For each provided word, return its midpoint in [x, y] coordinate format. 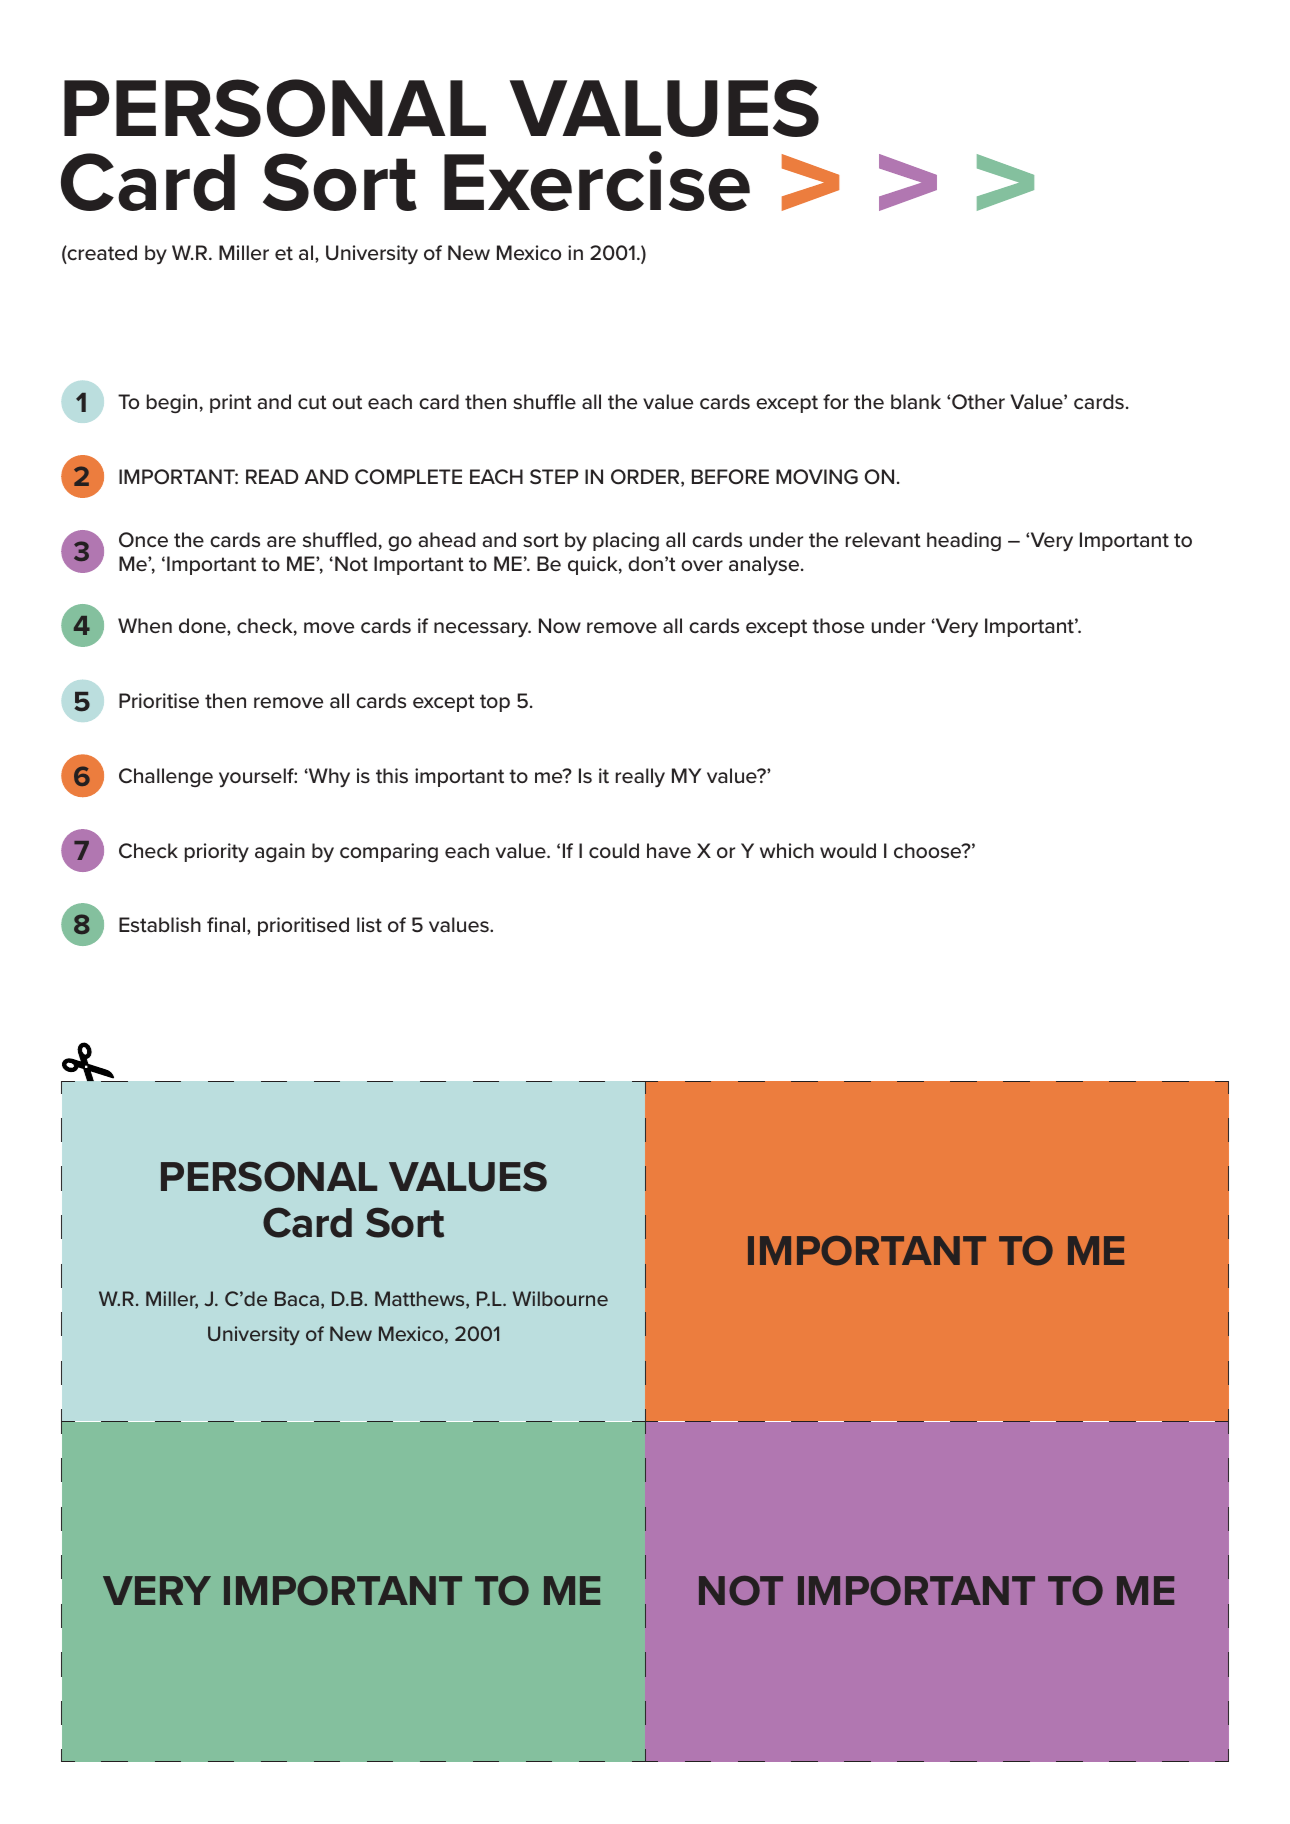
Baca [297, 1298]
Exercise [597, 181]
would [848, 851]
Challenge [166, 777]
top [495, 703]
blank [916, 401]
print [231, 403]
